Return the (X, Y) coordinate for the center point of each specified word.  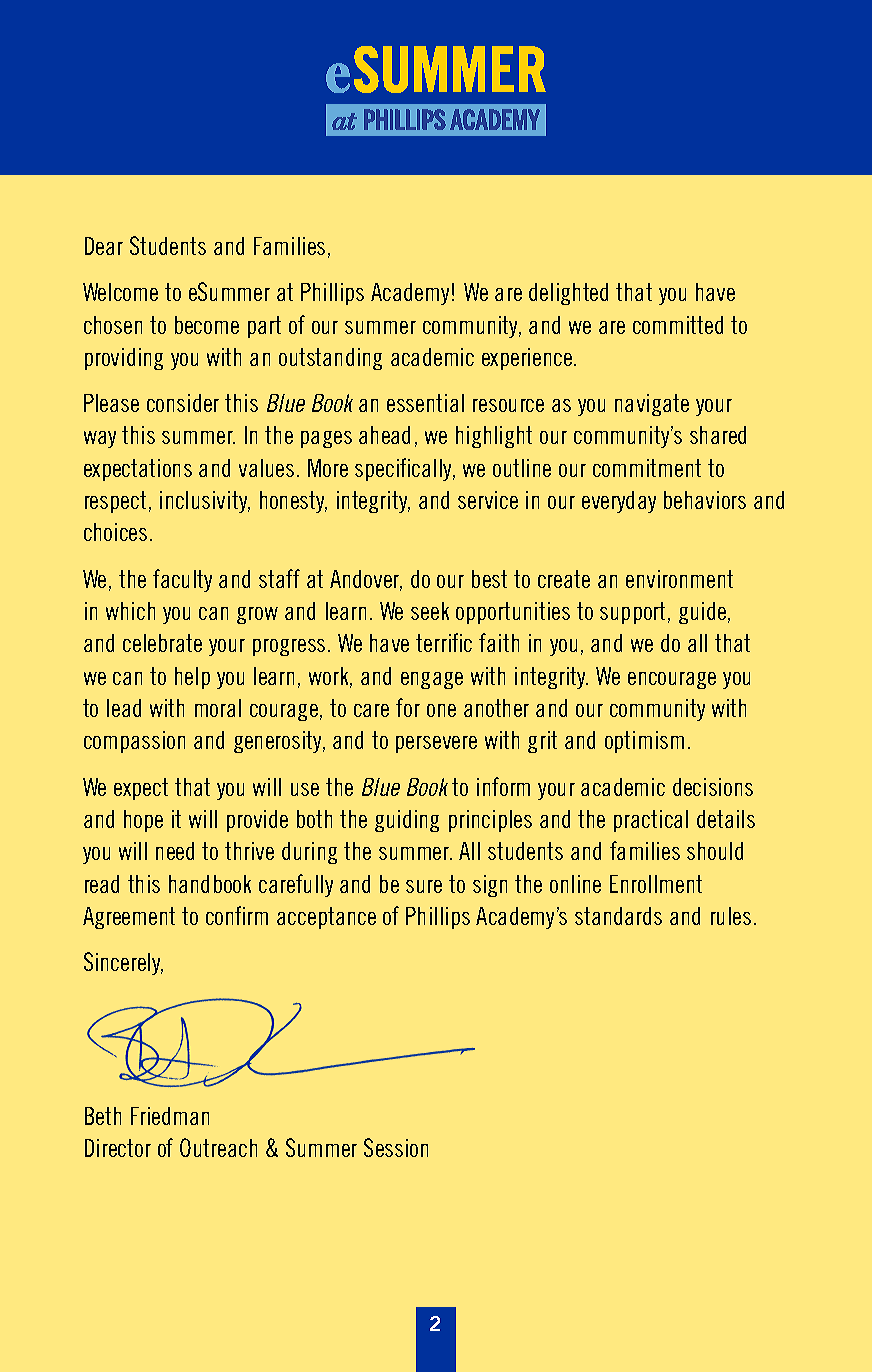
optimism (644, 742)
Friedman (170, 1116)
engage (432, 680)
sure (424, 886)
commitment (647, 468)
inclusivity (205, 502)
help (192, 678)
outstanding (330, 359)
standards (618, 916)
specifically (405, 469)
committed (678, 325)
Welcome (120, 292)
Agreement (129, 918)
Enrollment (656, 884)
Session (396, 1147)
